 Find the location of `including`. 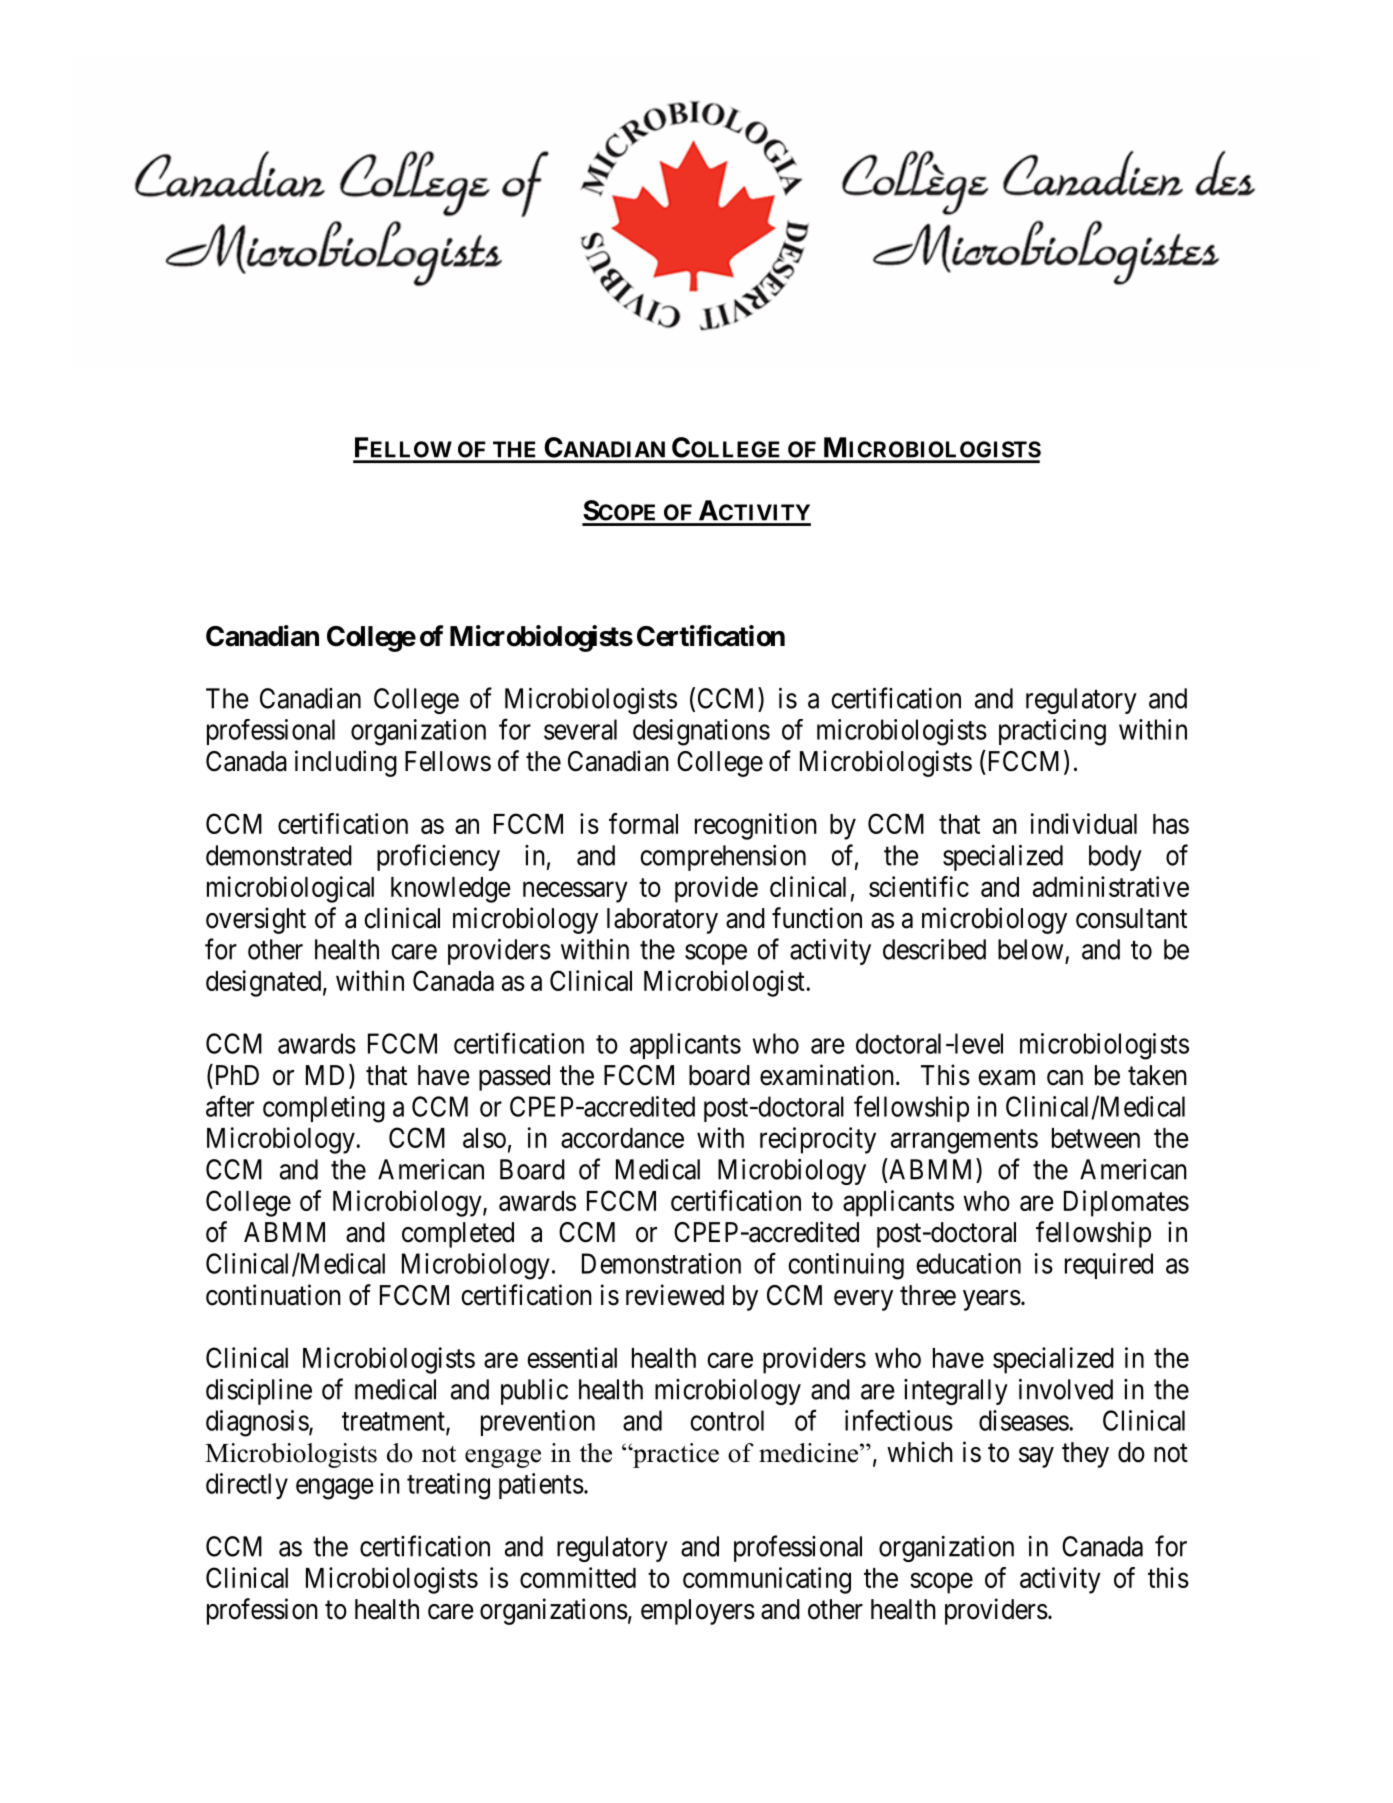

including is located at coordinates (346, 763).
